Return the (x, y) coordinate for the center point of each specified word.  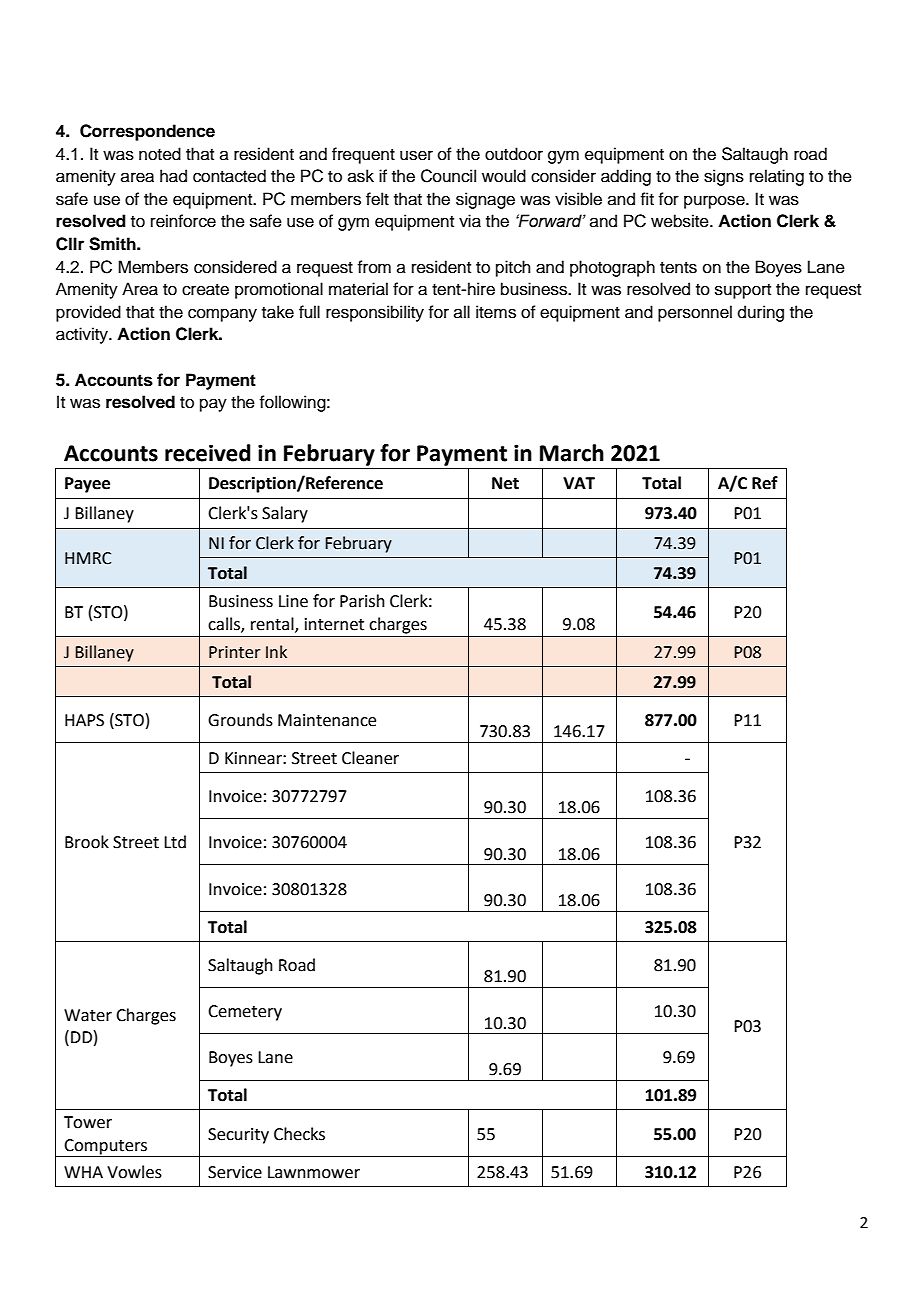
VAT (579, 483)
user (416, 155)
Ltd (175, 842)
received (208, 453)
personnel (695, 313)
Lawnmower (314, 1172)
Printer (235, 652)
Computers (106, 1148)
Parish (362, 601)
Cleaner (370, 758)
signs (724, 177)
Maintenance (327, 720)
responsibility (375, 313)
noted (160, 154)
